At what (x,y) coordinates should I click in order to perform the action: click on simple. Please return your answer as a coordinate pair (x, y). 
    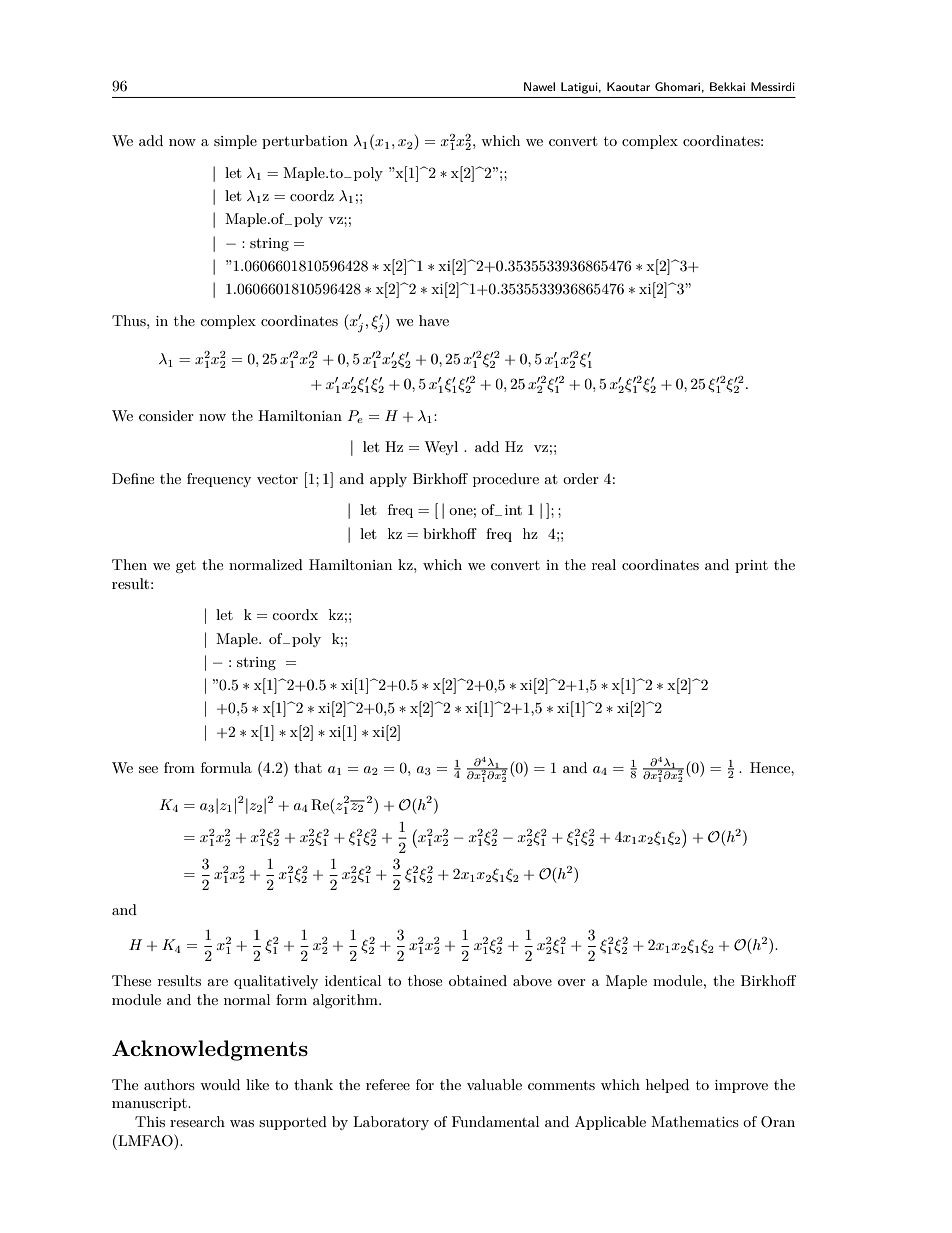
    Looking at the image, I should click on (235, 142).
